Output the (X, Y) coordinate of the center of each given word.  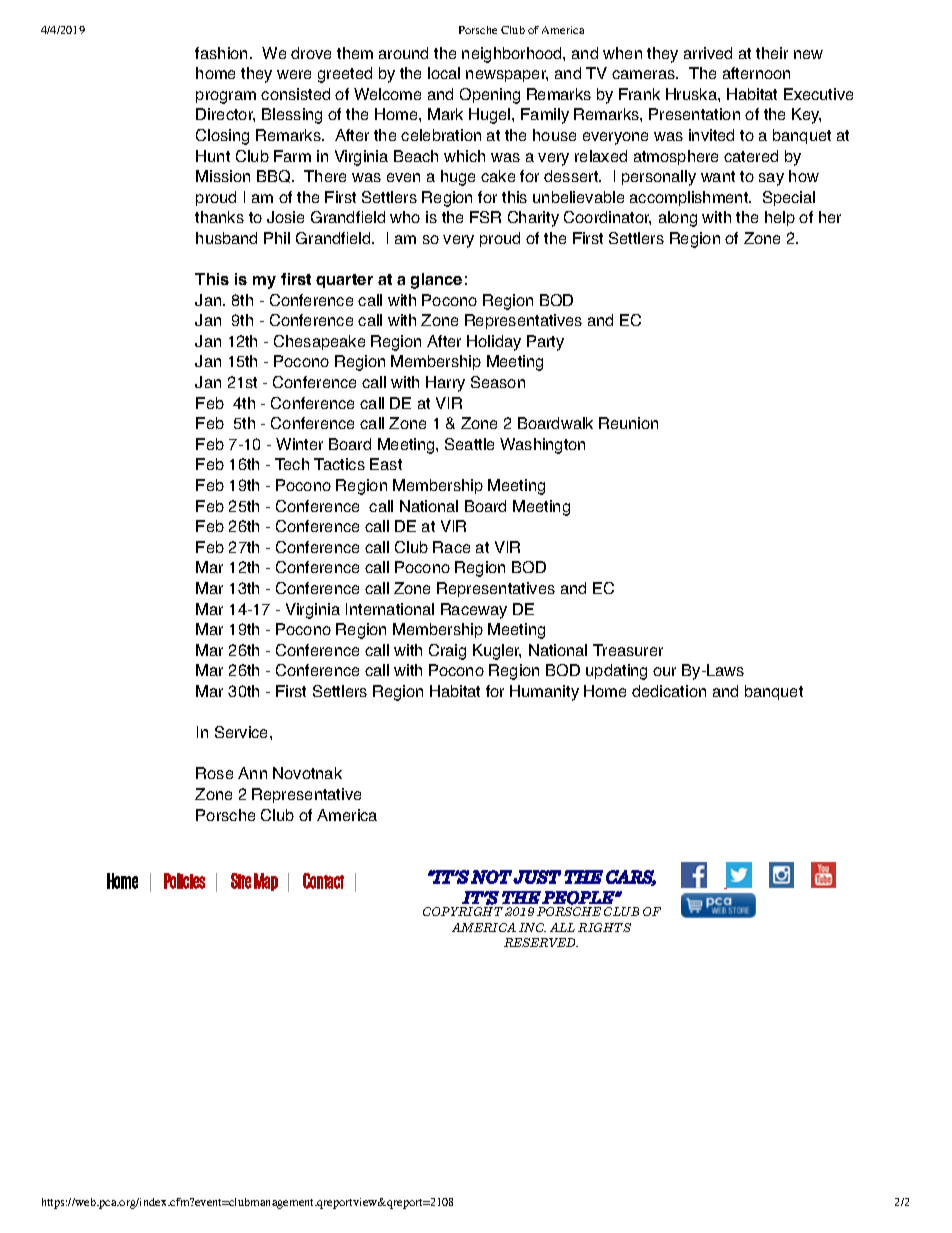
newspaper (507, 76)
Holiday (494, 343)
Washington (542, 446)
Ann (252, 773)
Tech (292, 464)
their (772, 53)
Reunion (628, 423)
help (780, 218)
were (294, 74)
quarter (344, 281)
